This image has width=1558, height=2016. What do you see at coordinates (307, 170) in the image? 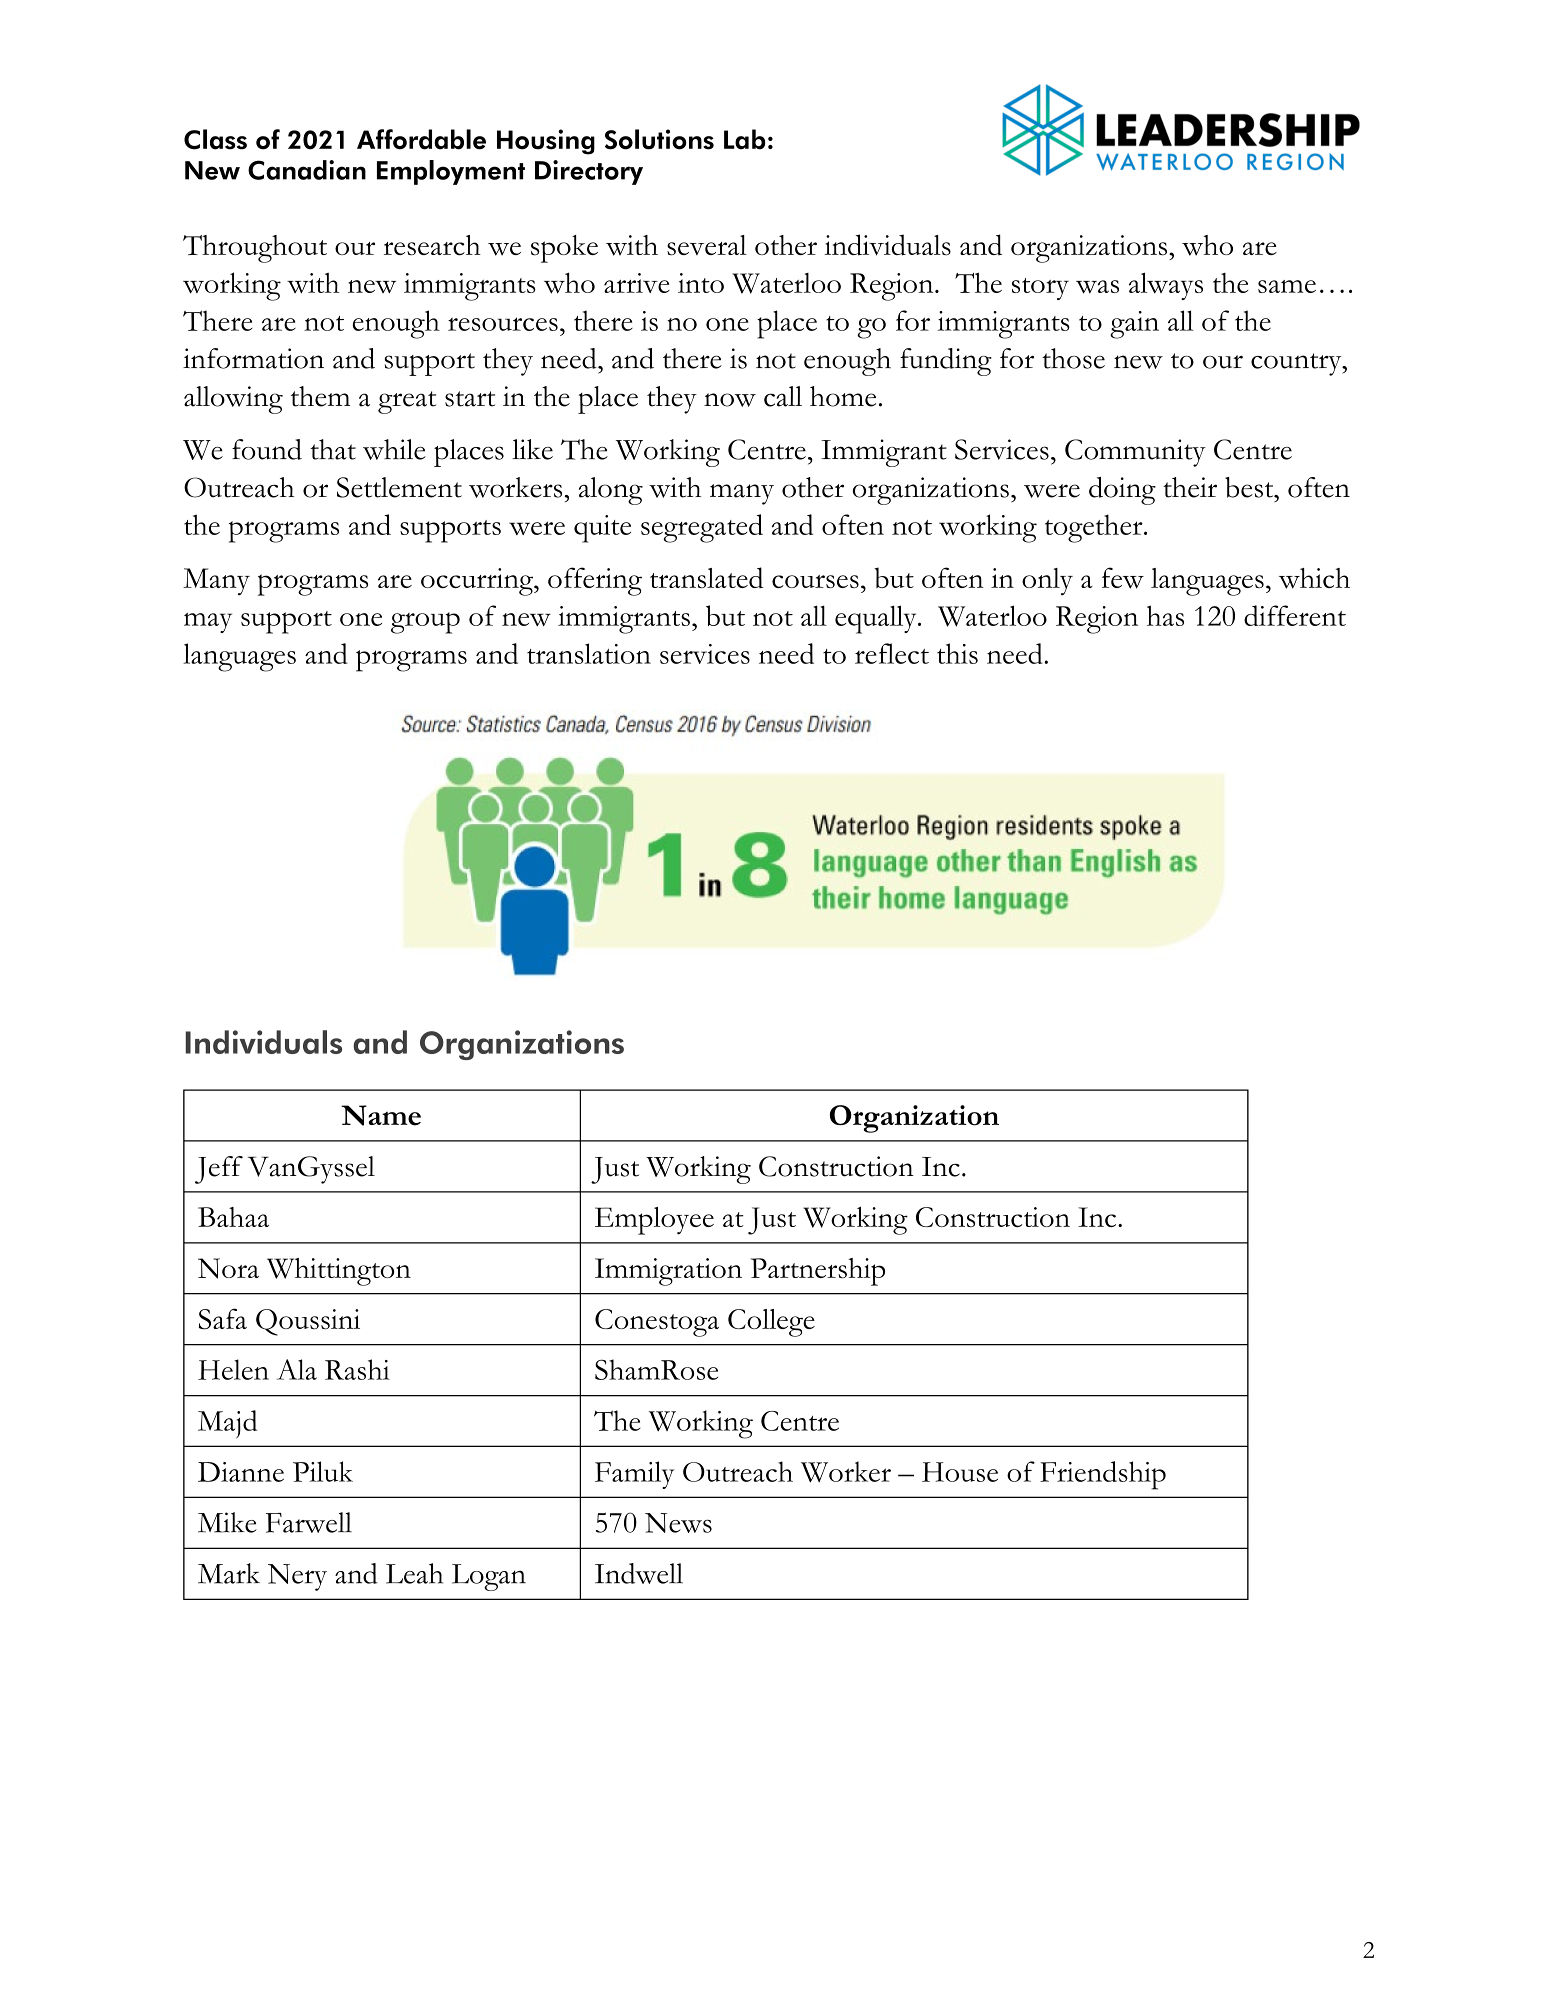
I see `Canadian` at bounding box center [307, 170].
